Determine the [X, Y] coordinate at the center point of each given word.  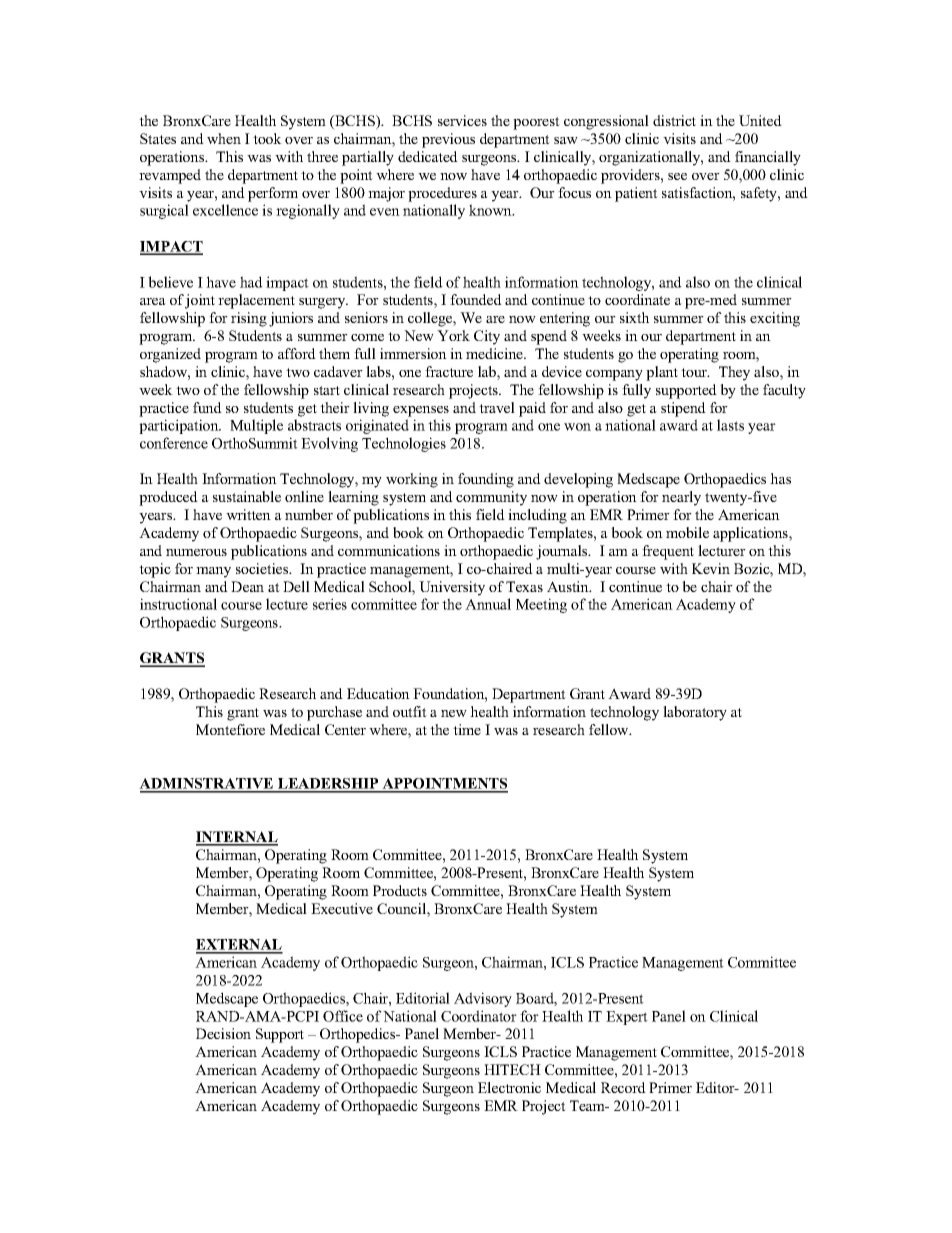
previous [448, 140]
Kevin [711, 568]
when [224, 138]
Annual [488, 604]
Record [623, 1087]
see [677, 176]
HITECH [512, 1069]
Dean [247, 586]
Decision [223, 1033]
